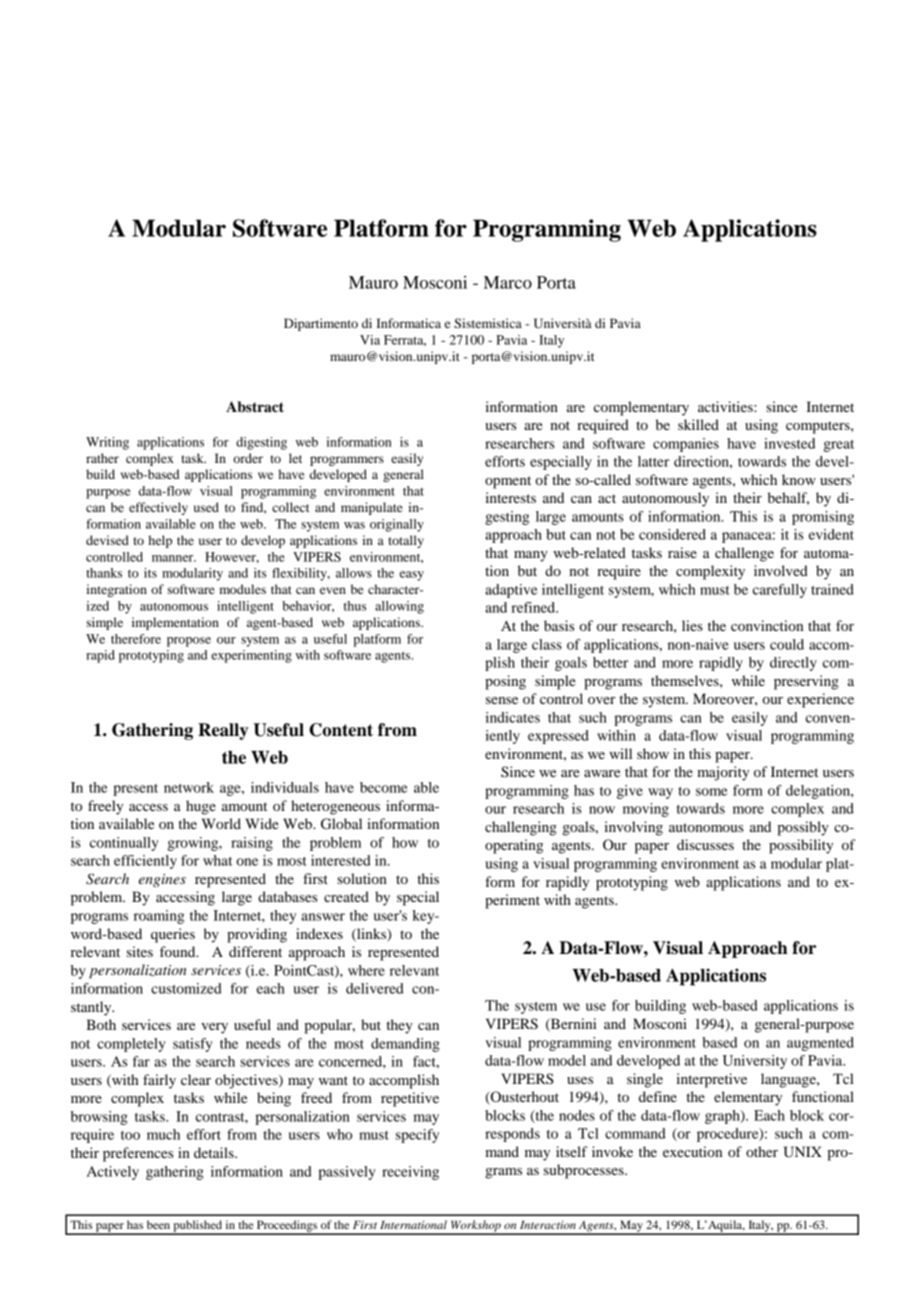 This document has width=924, height=1308. I want to click on augmented, so click(820, 1044).
